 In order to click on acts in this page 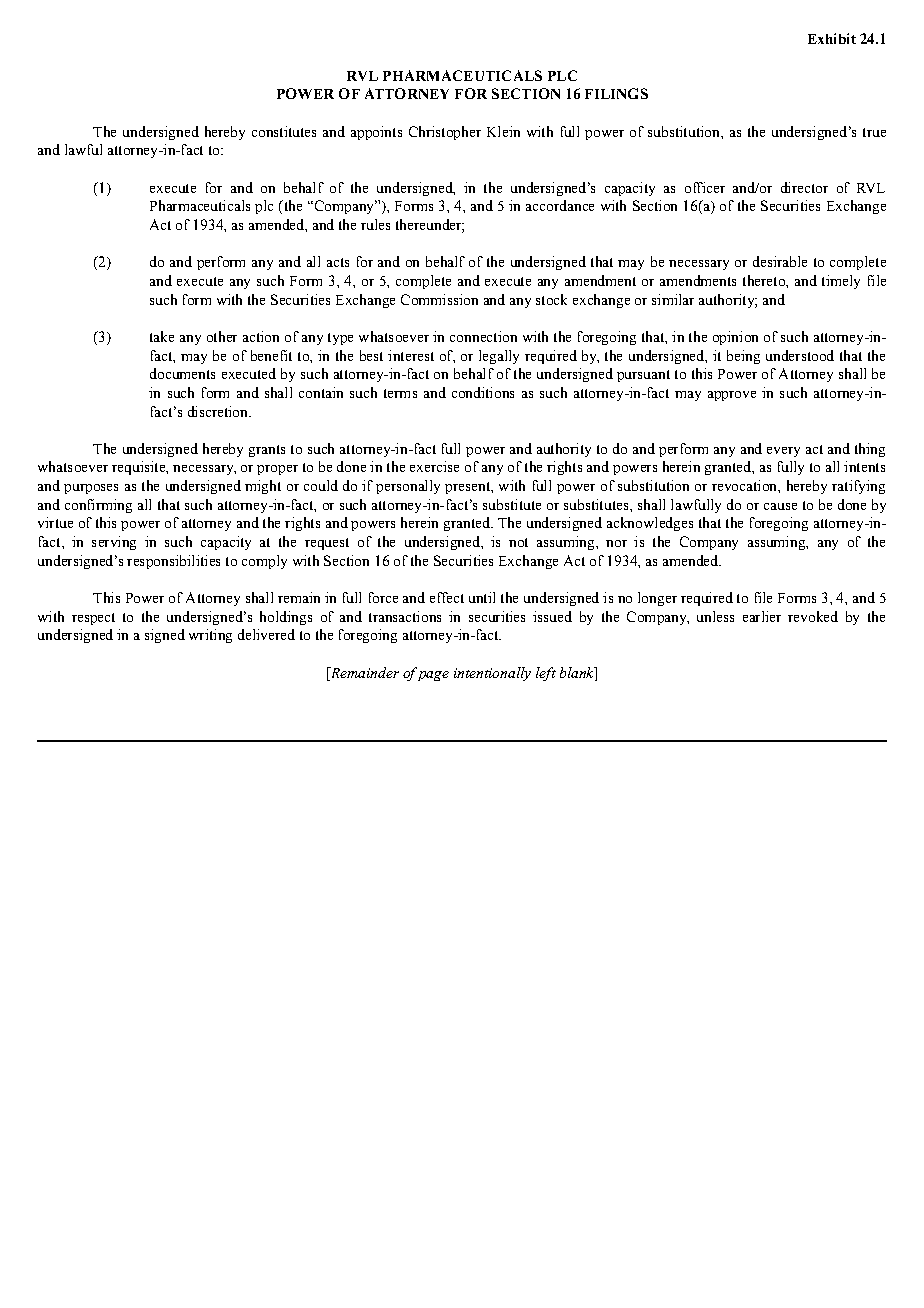, I will do `click(338, 262)`.
